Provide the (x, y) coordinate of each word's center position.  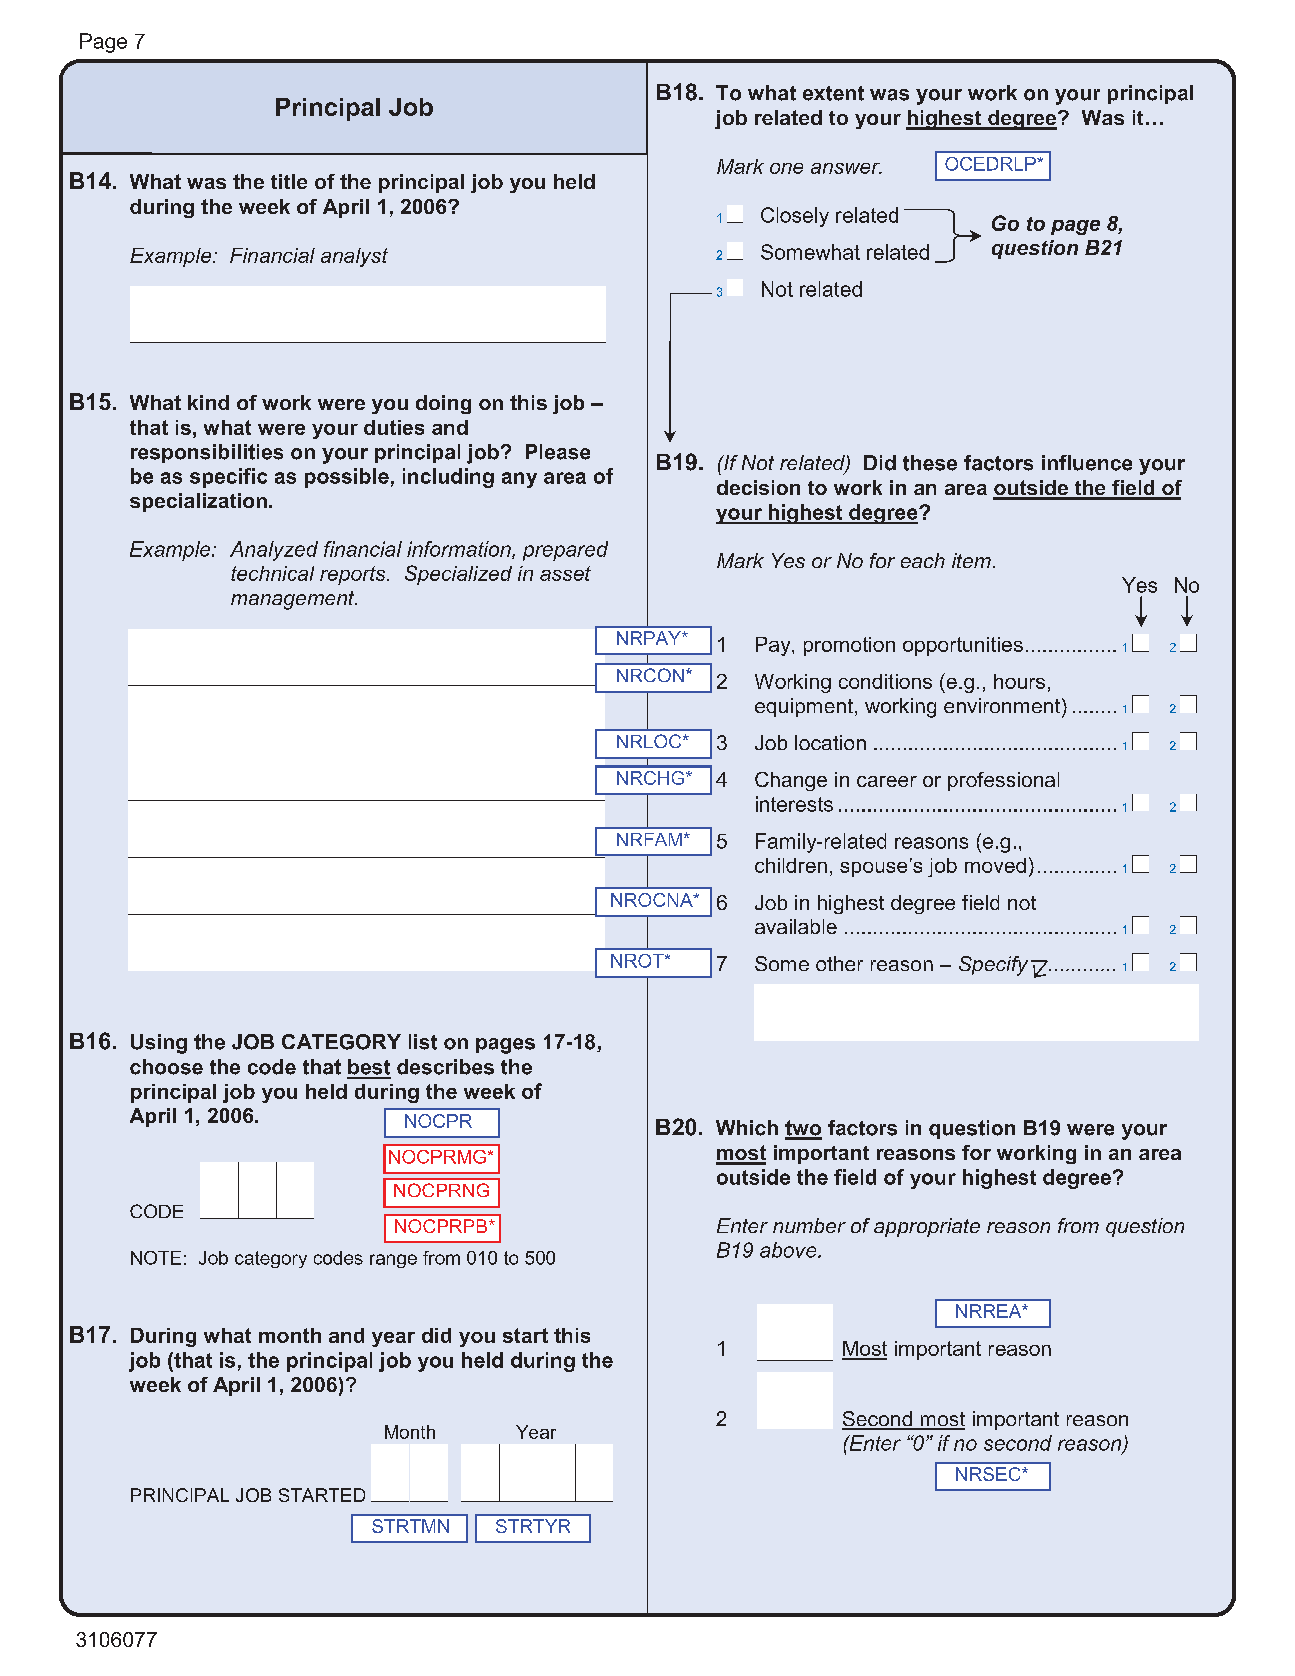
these (930, 463)
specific (228, 478)
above (789, 1250)
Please (558, 452)
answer (846, 168)
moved (995, 865)
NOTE (156, 1258)
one (786, 168)
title (289, 181)
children (791, 865)
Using (159, 1044)
